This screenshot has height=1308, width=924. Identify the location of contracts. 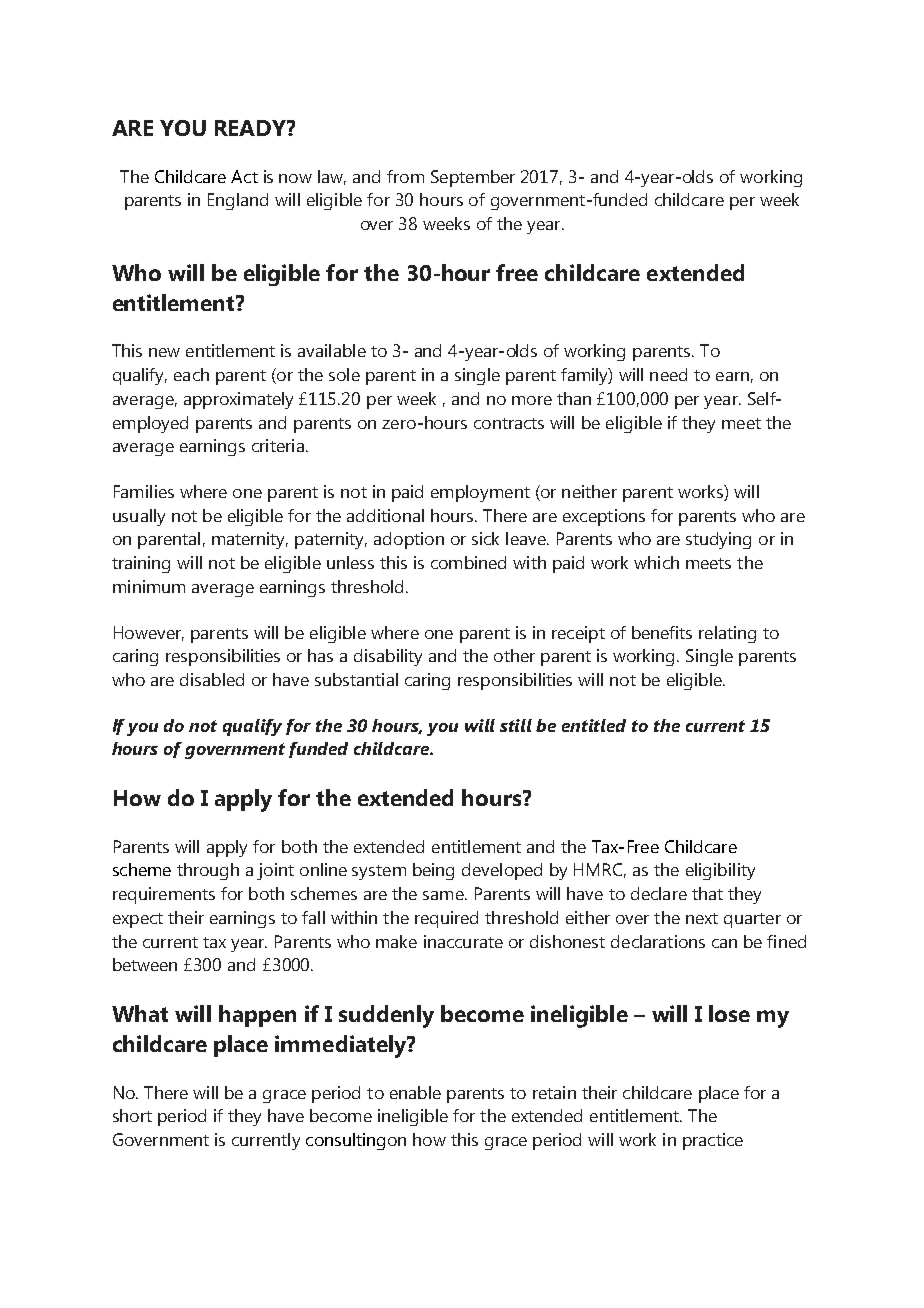
(509, 423).
